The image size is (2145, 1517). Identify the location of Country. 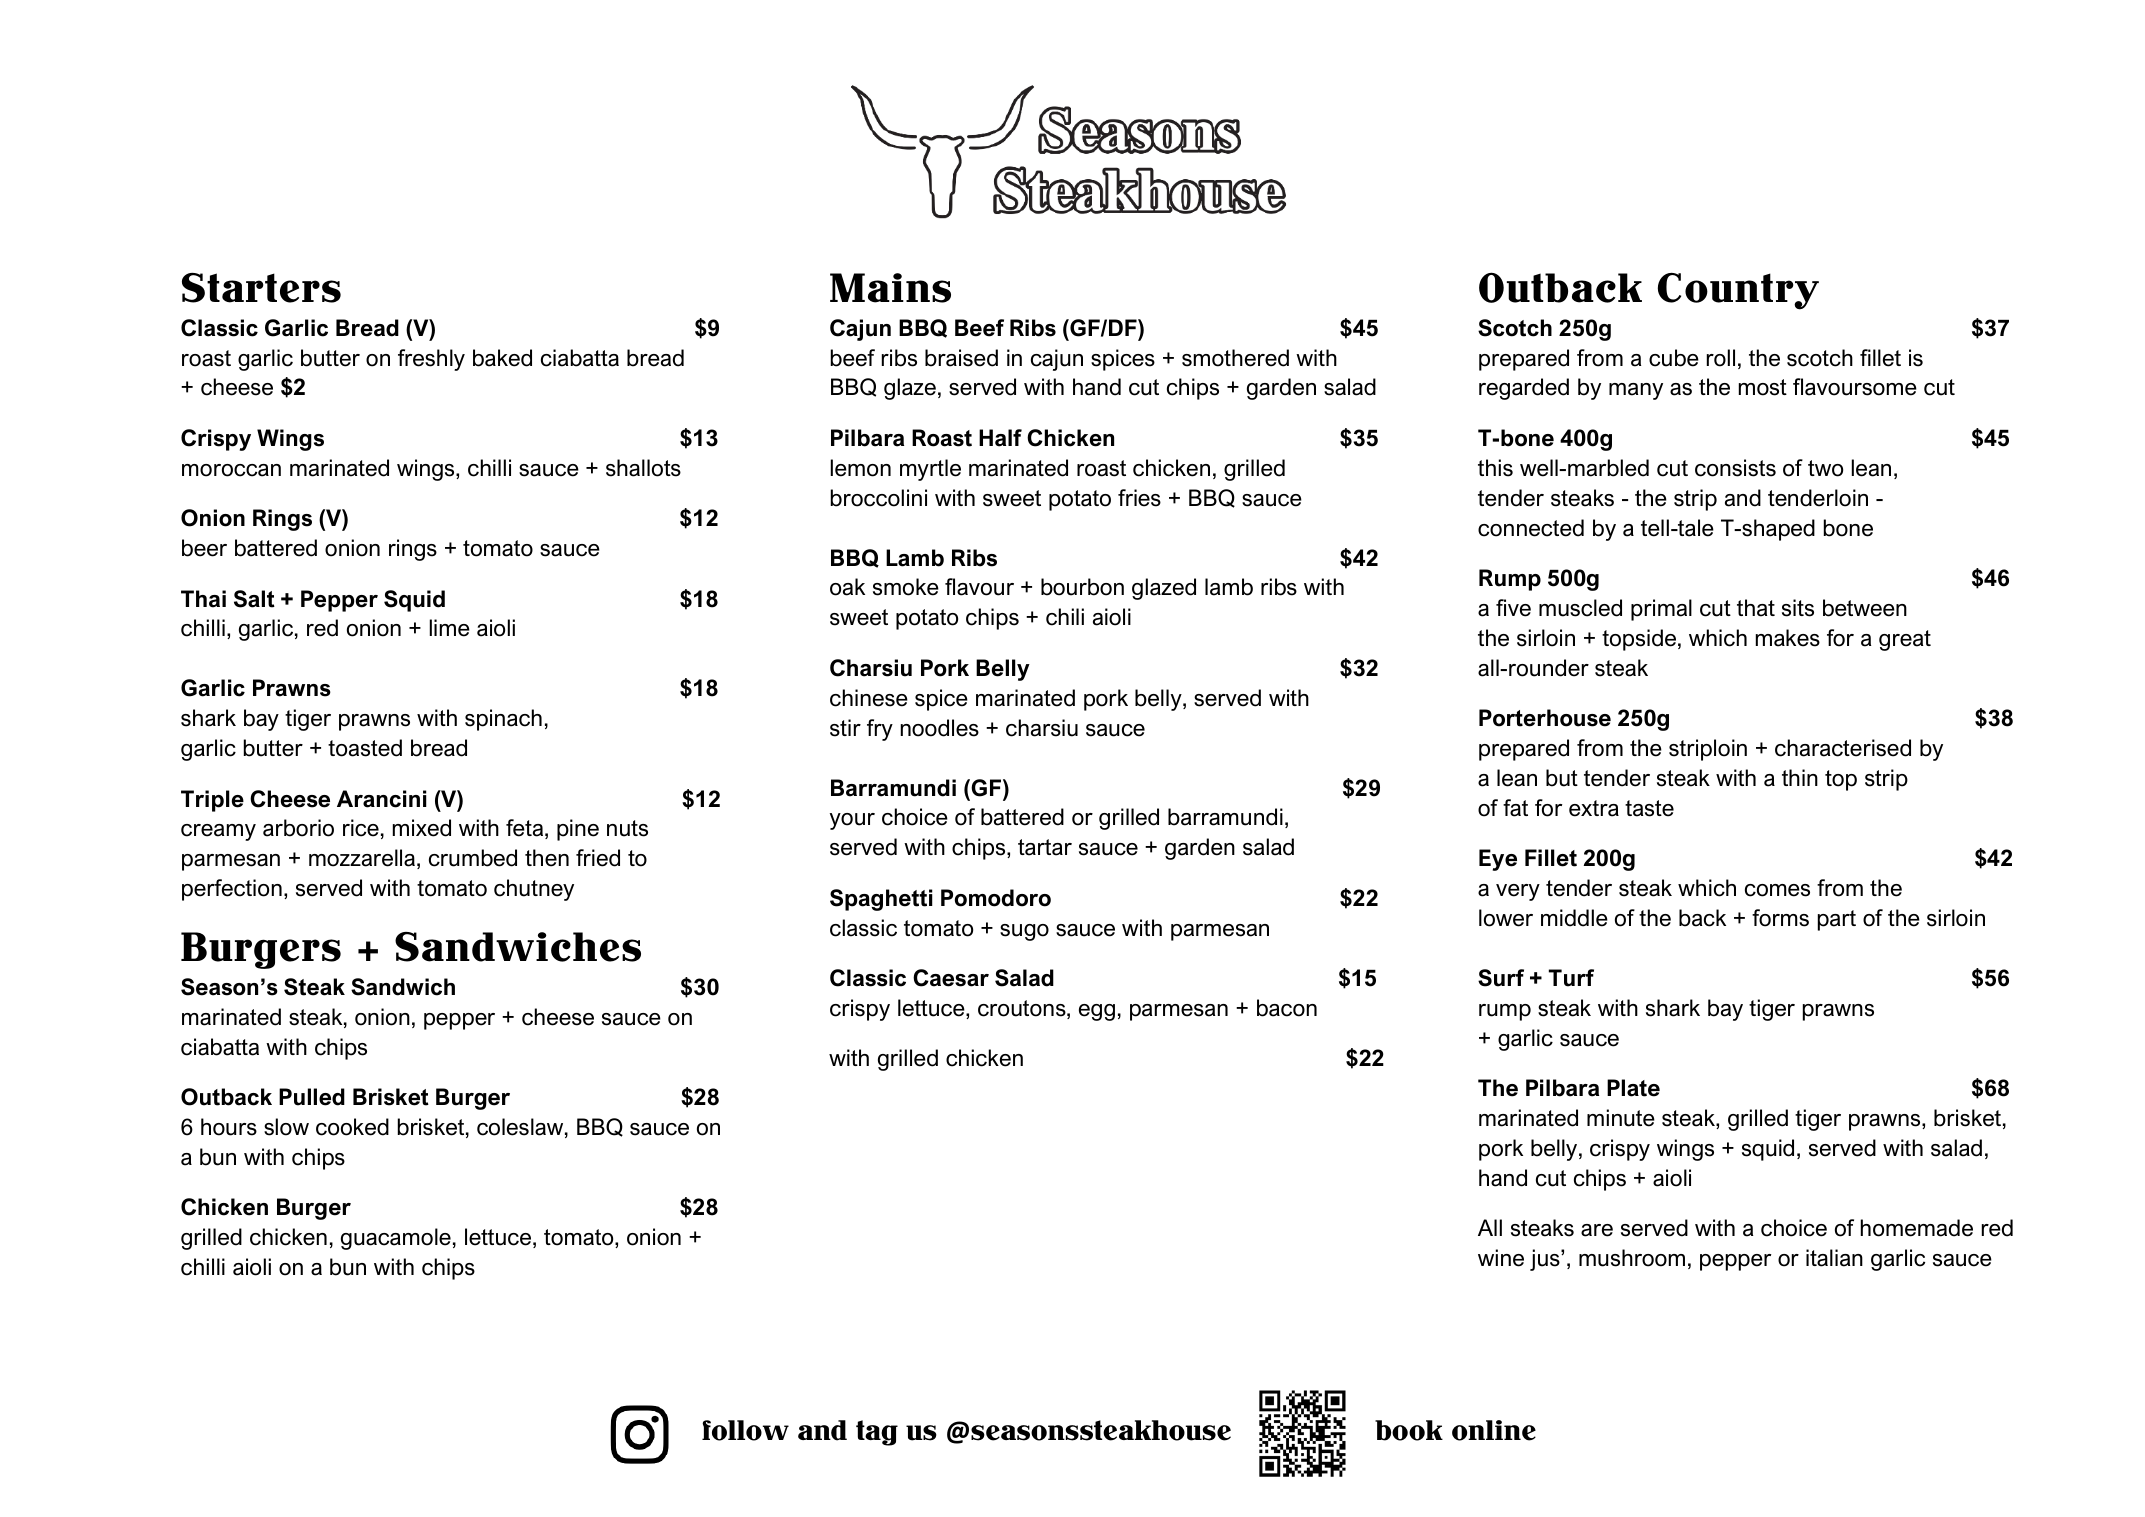
(1738, 291).
